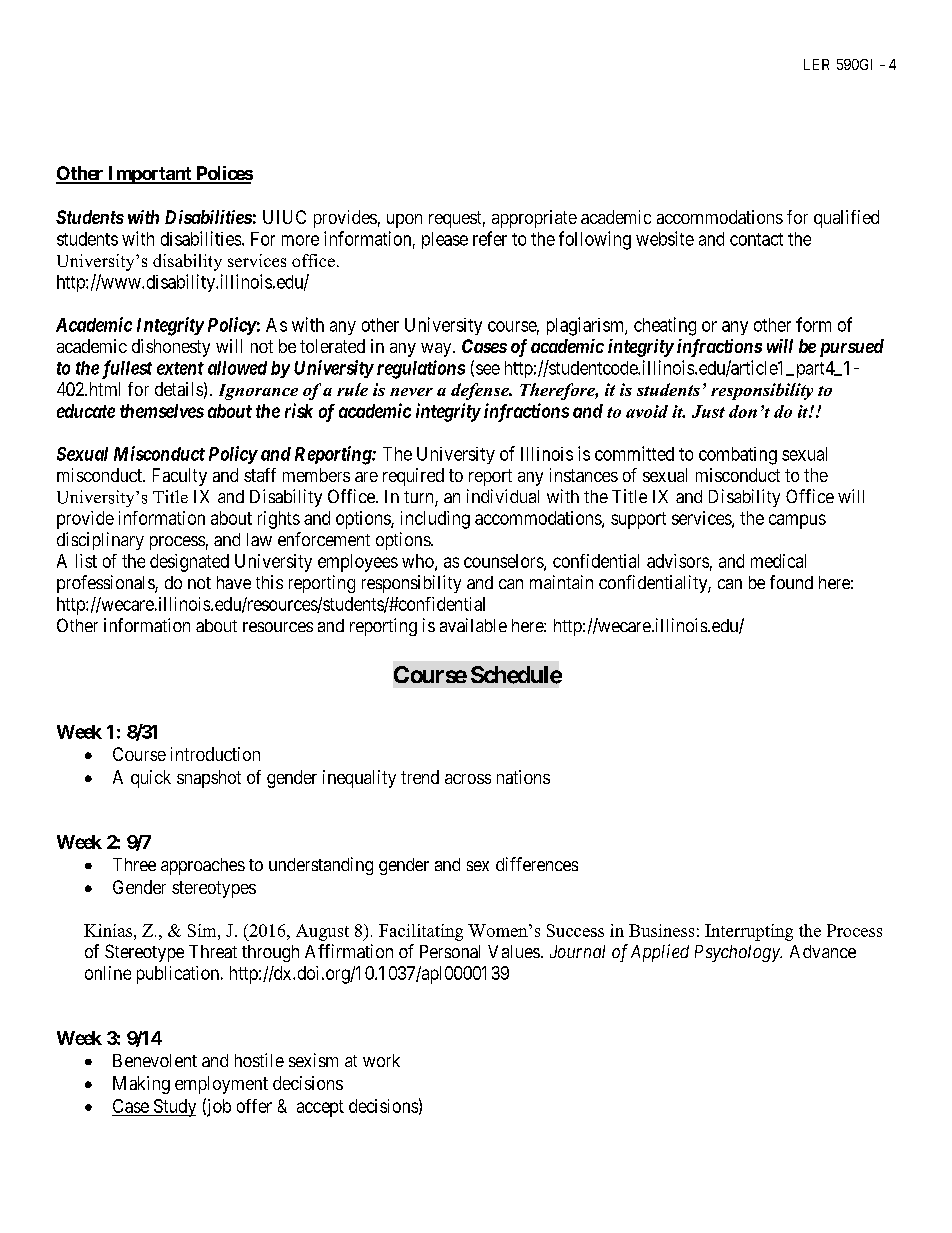  I want to click on refer, so click(490, 238).
